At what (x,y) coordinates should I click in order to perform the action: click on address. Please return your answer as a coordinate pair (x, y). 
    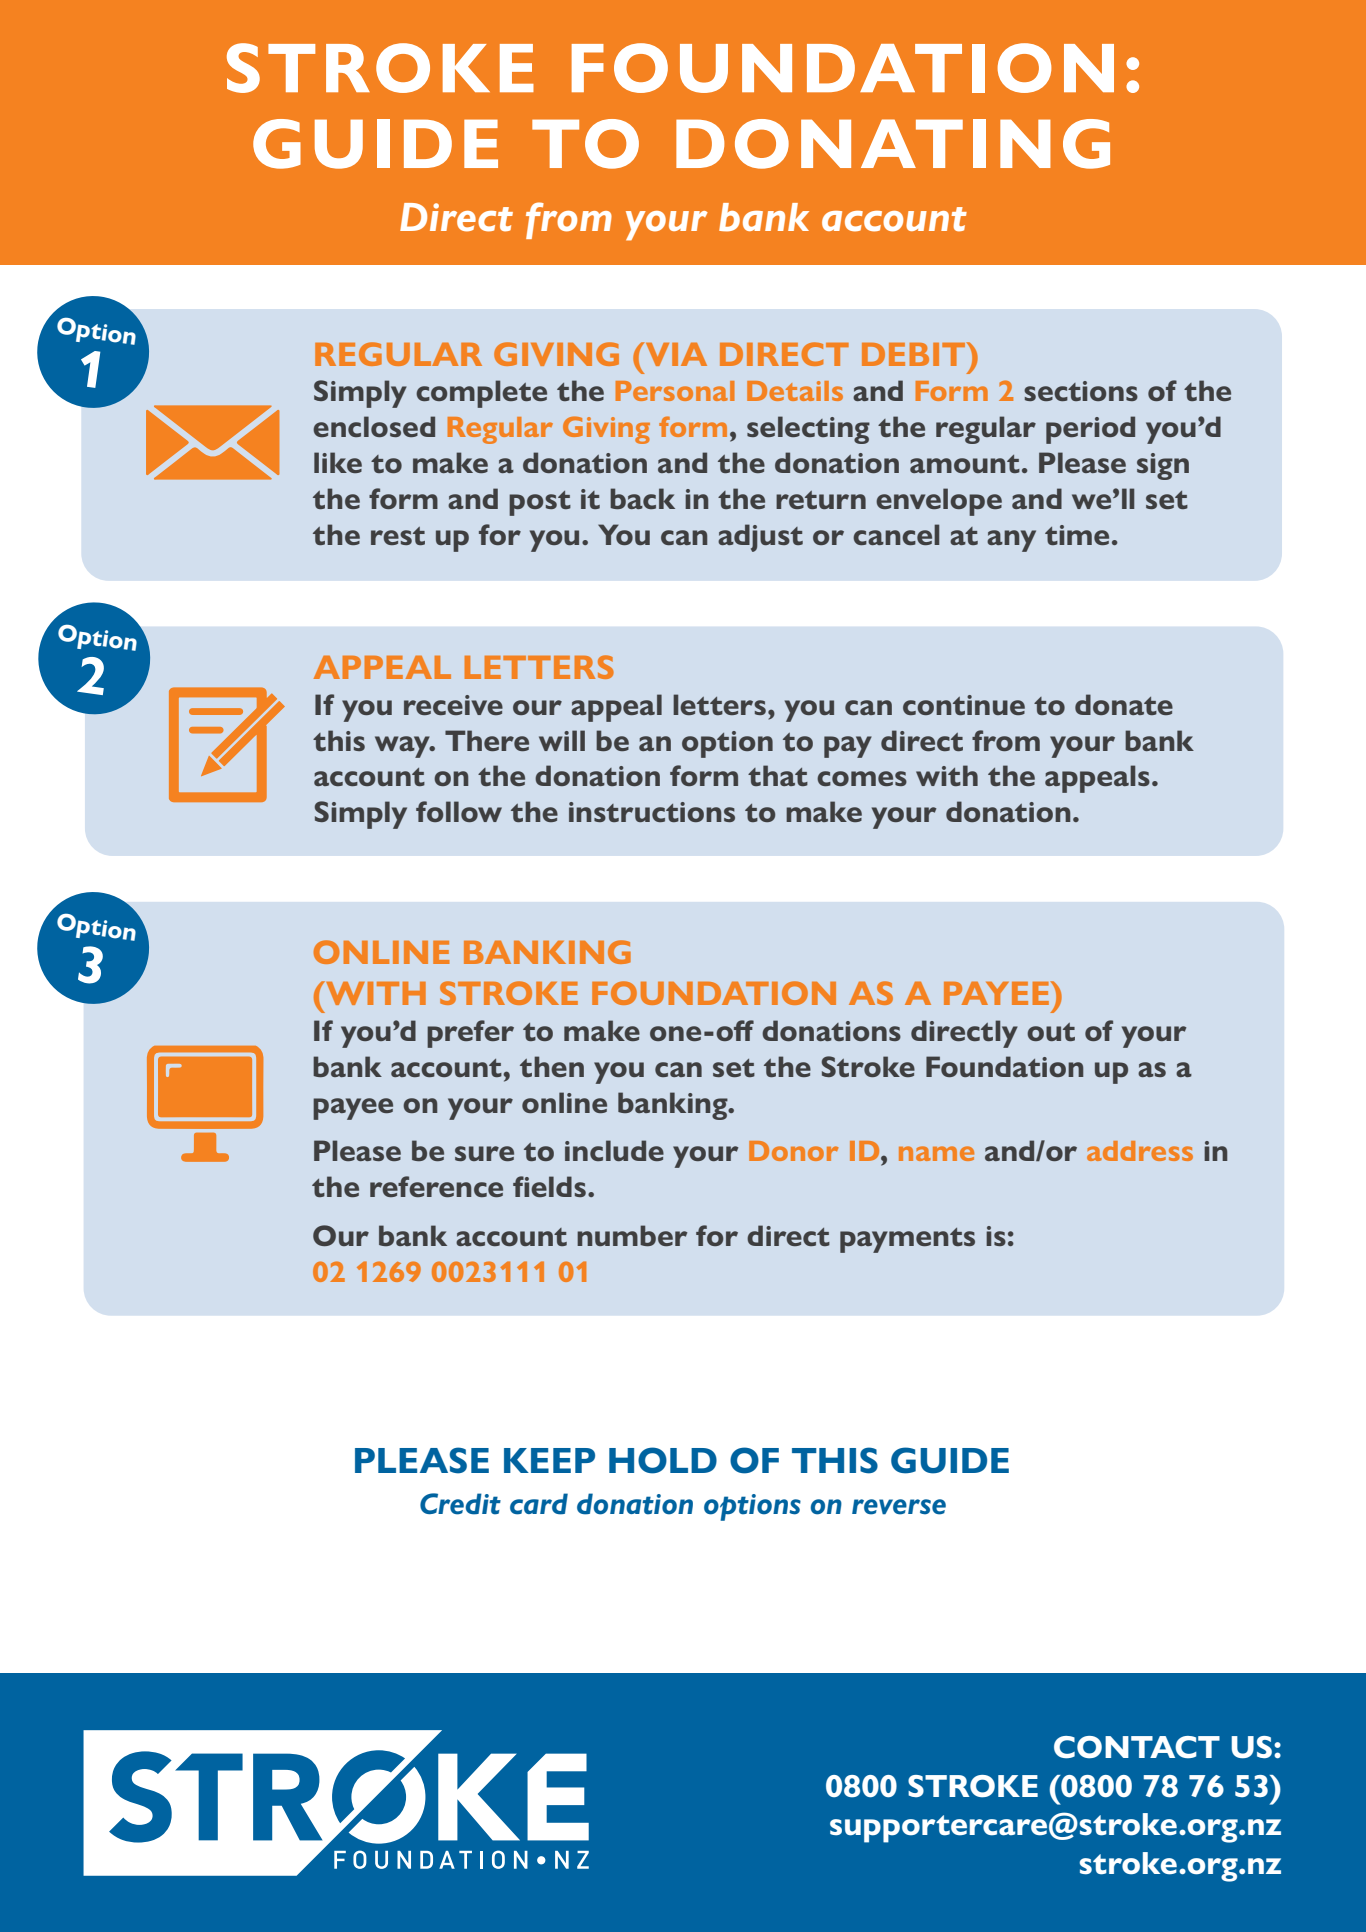
    Looking at the image, I should click on (1140, 1151).
